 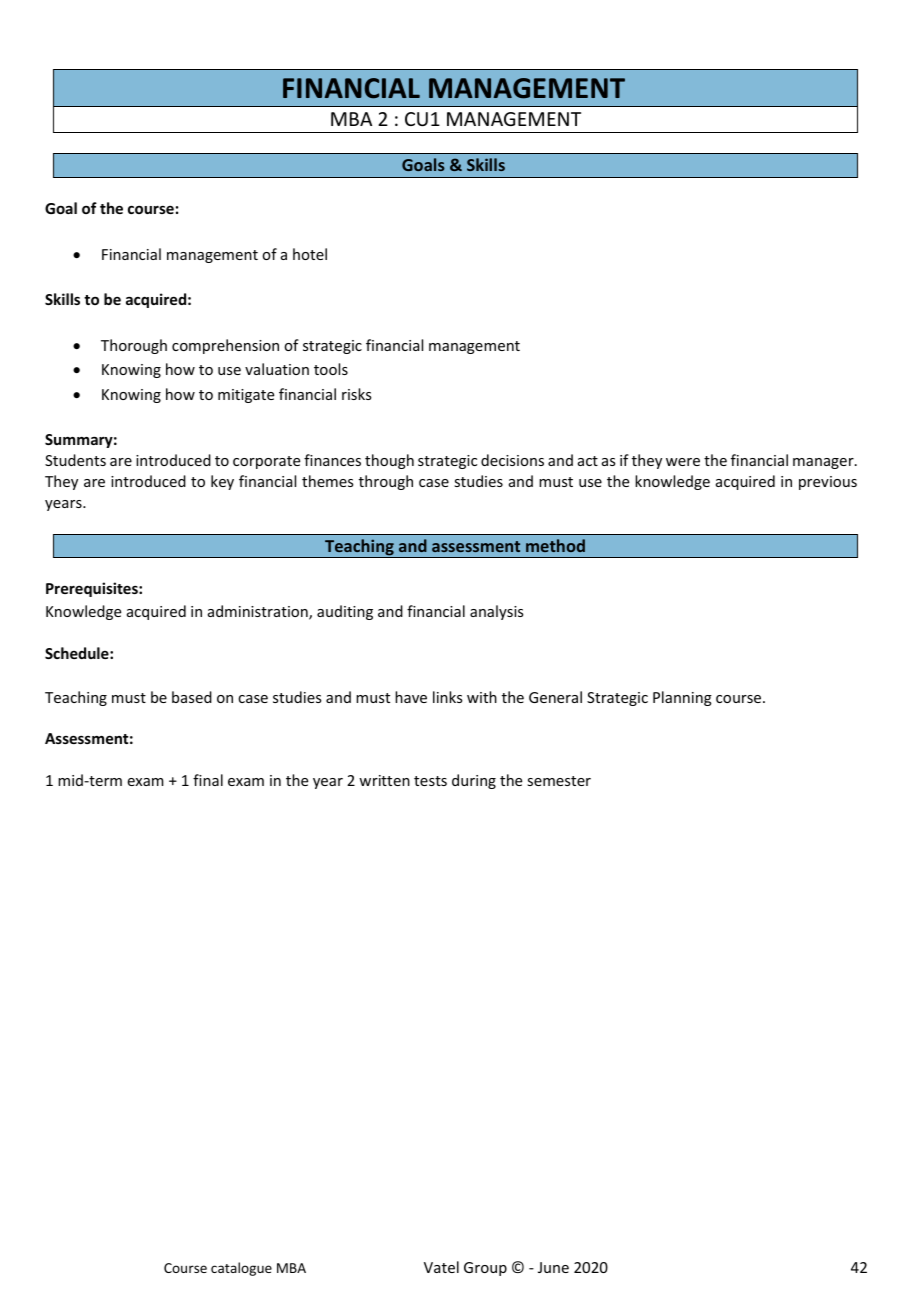 I want to click on semester, so click(x=559, y=781).
